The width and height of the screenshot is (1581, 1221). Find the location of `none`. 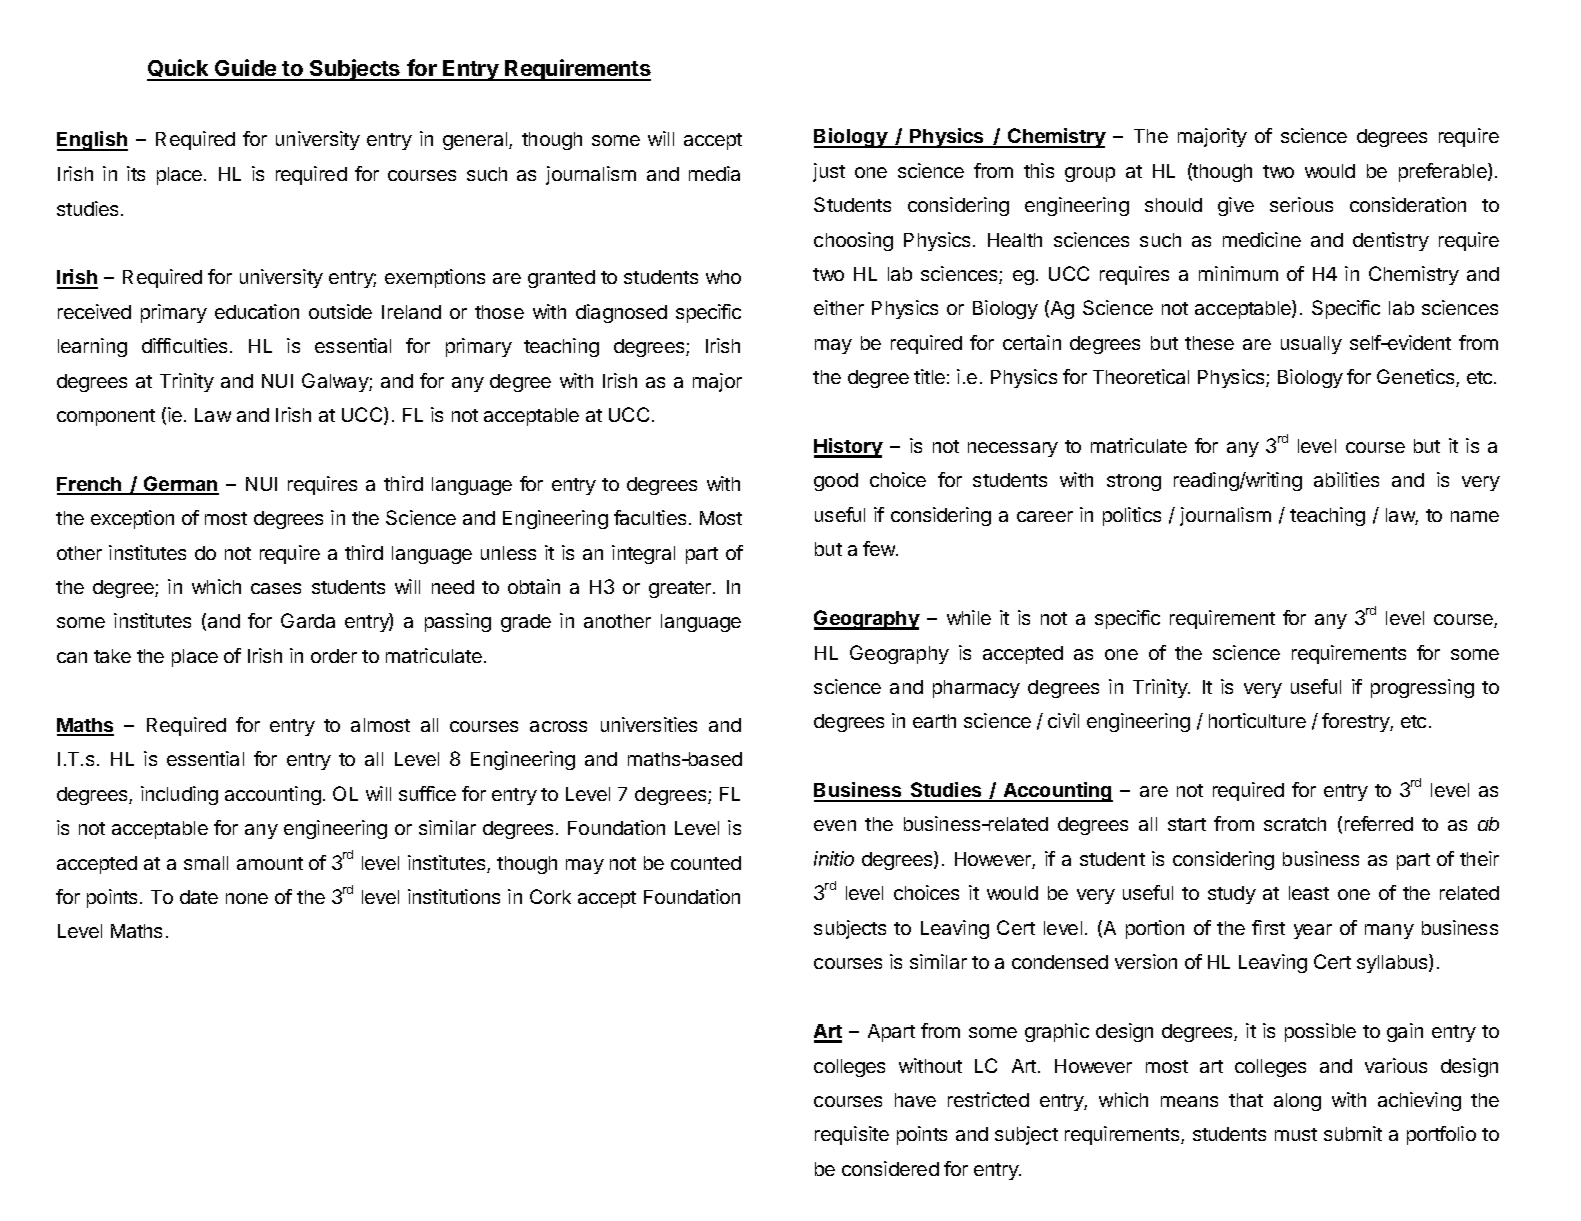

none is located at coordinates (247, 898).
